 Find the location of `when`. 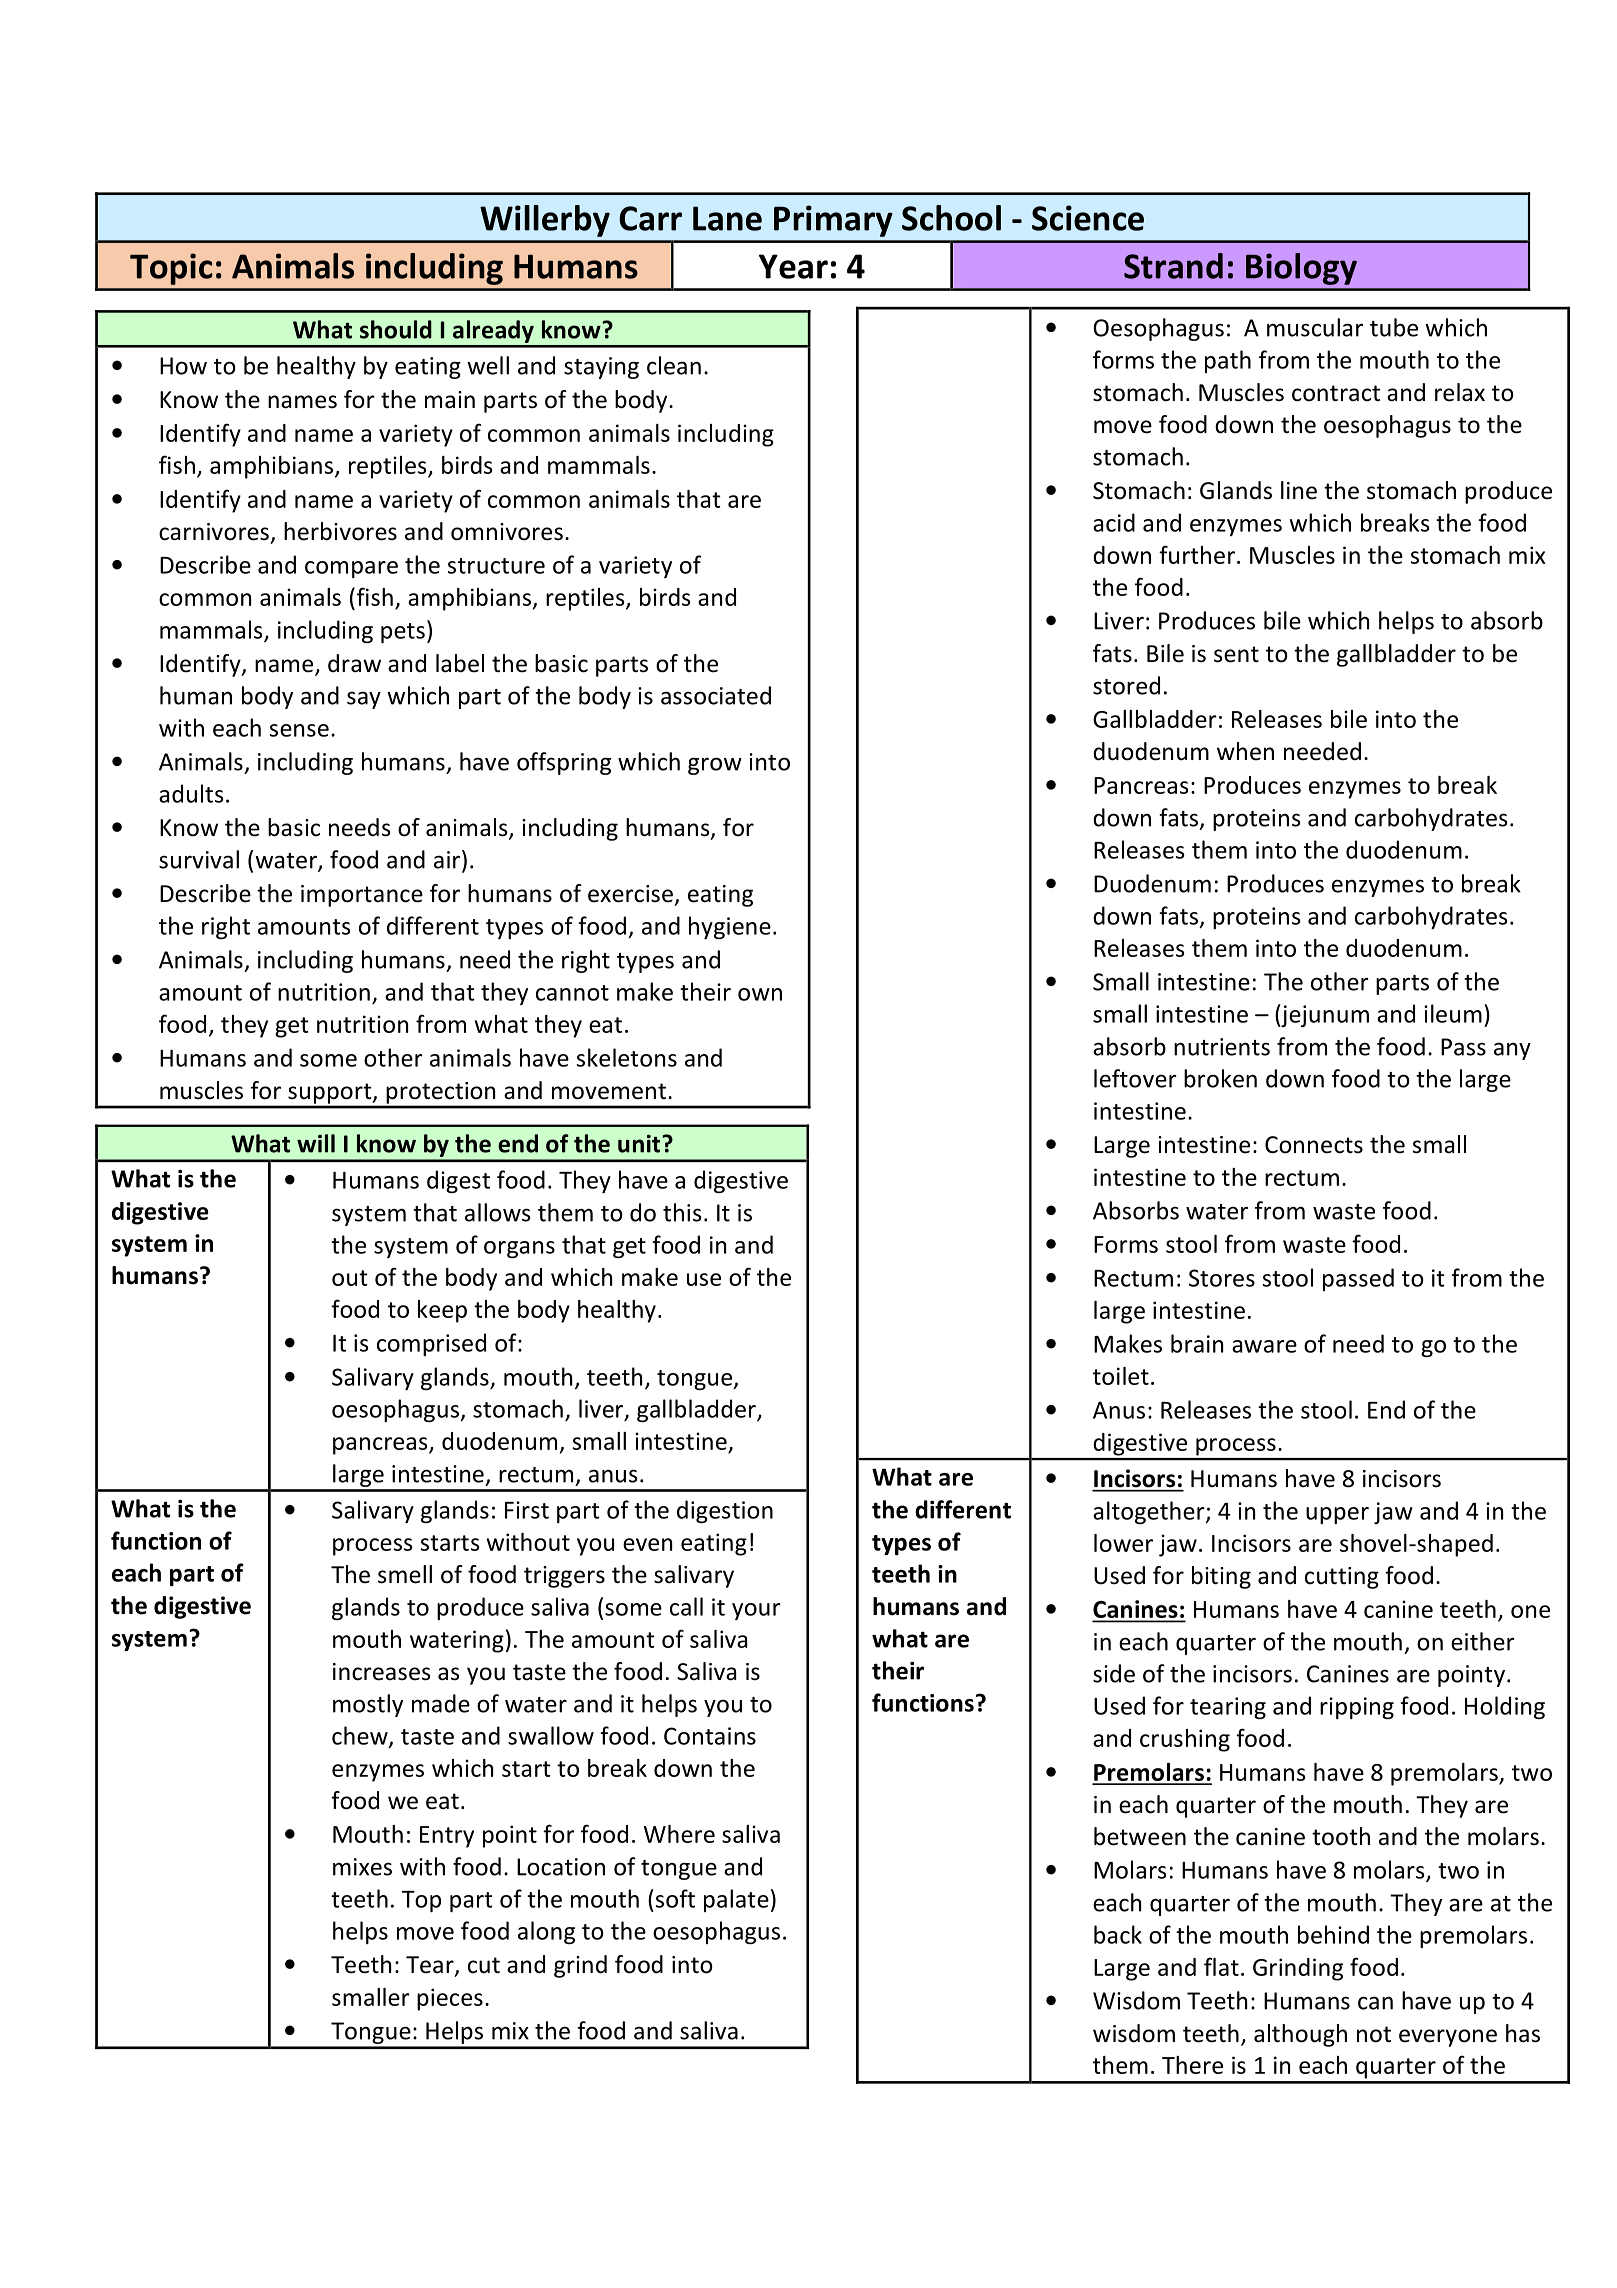

when is located at coordinates (1245, 751).
